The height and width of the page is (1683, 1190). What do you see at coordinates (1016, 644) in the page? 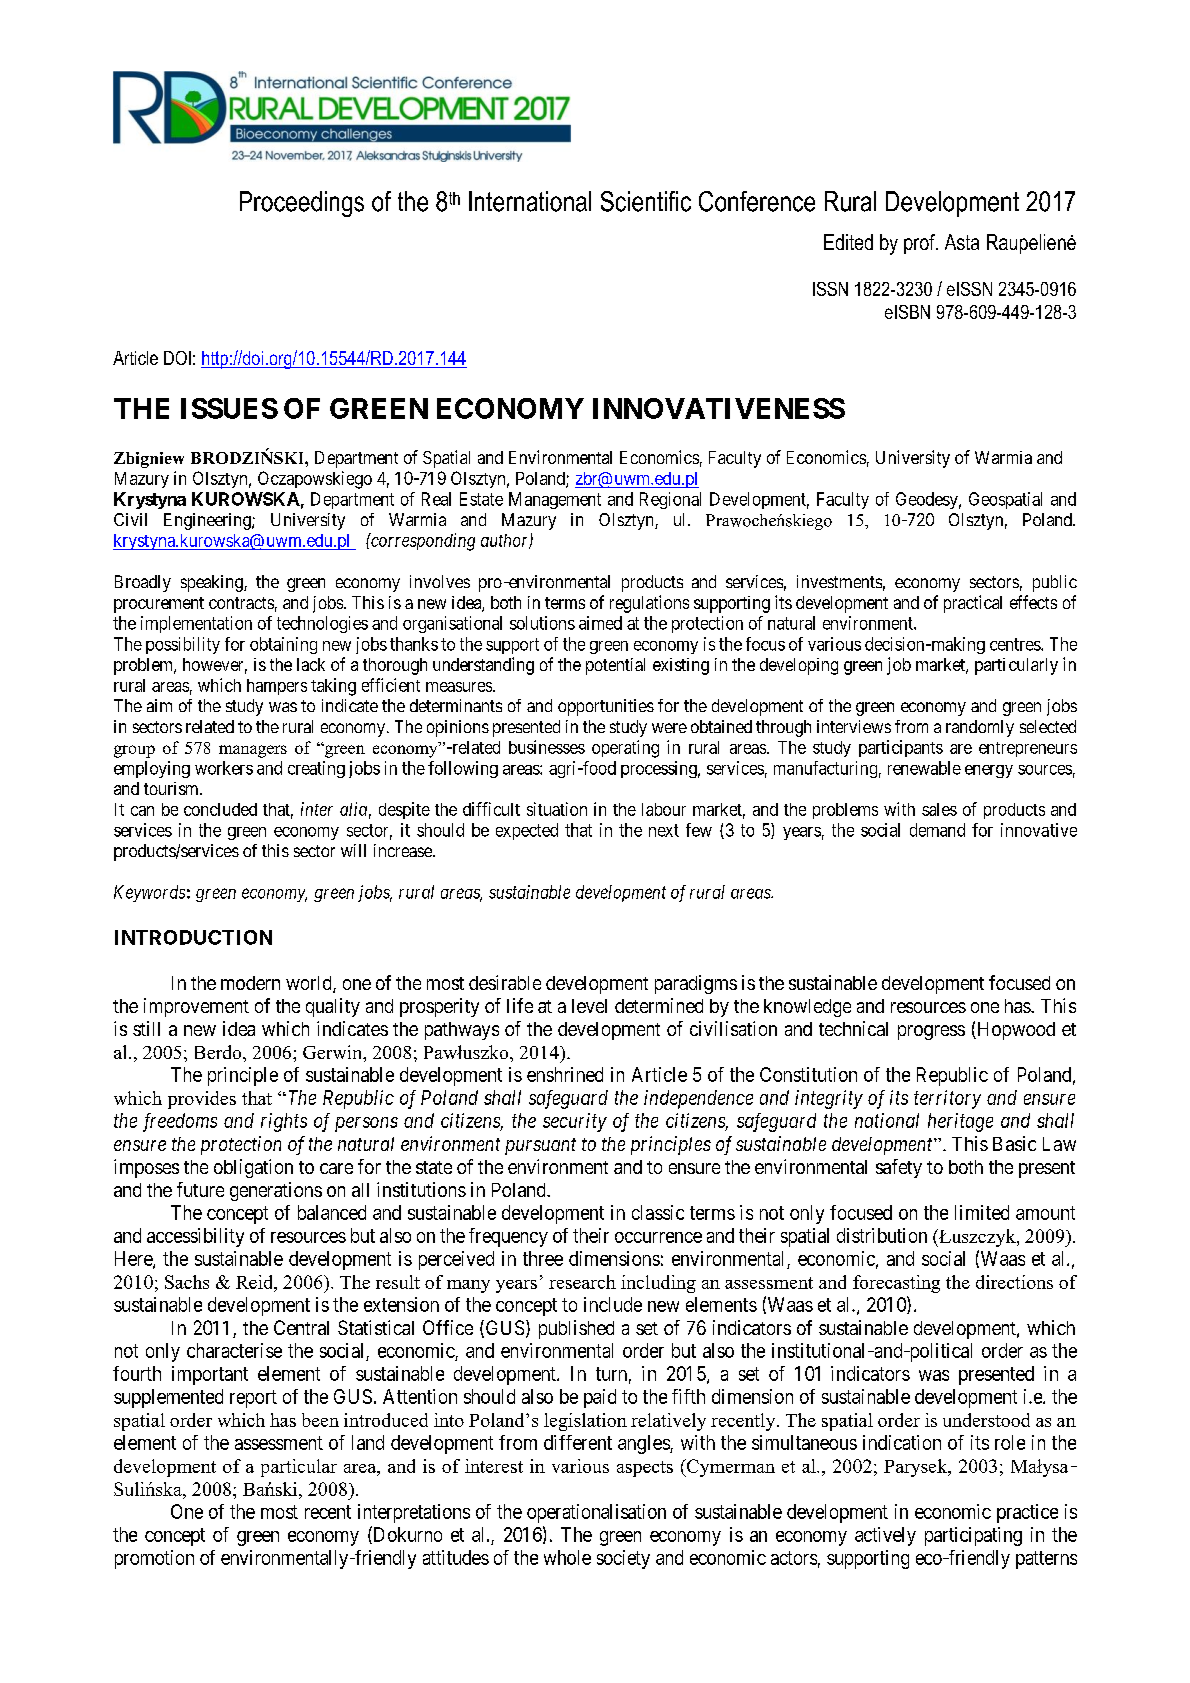
I see `centres` at bounding box center [1016, 644].
